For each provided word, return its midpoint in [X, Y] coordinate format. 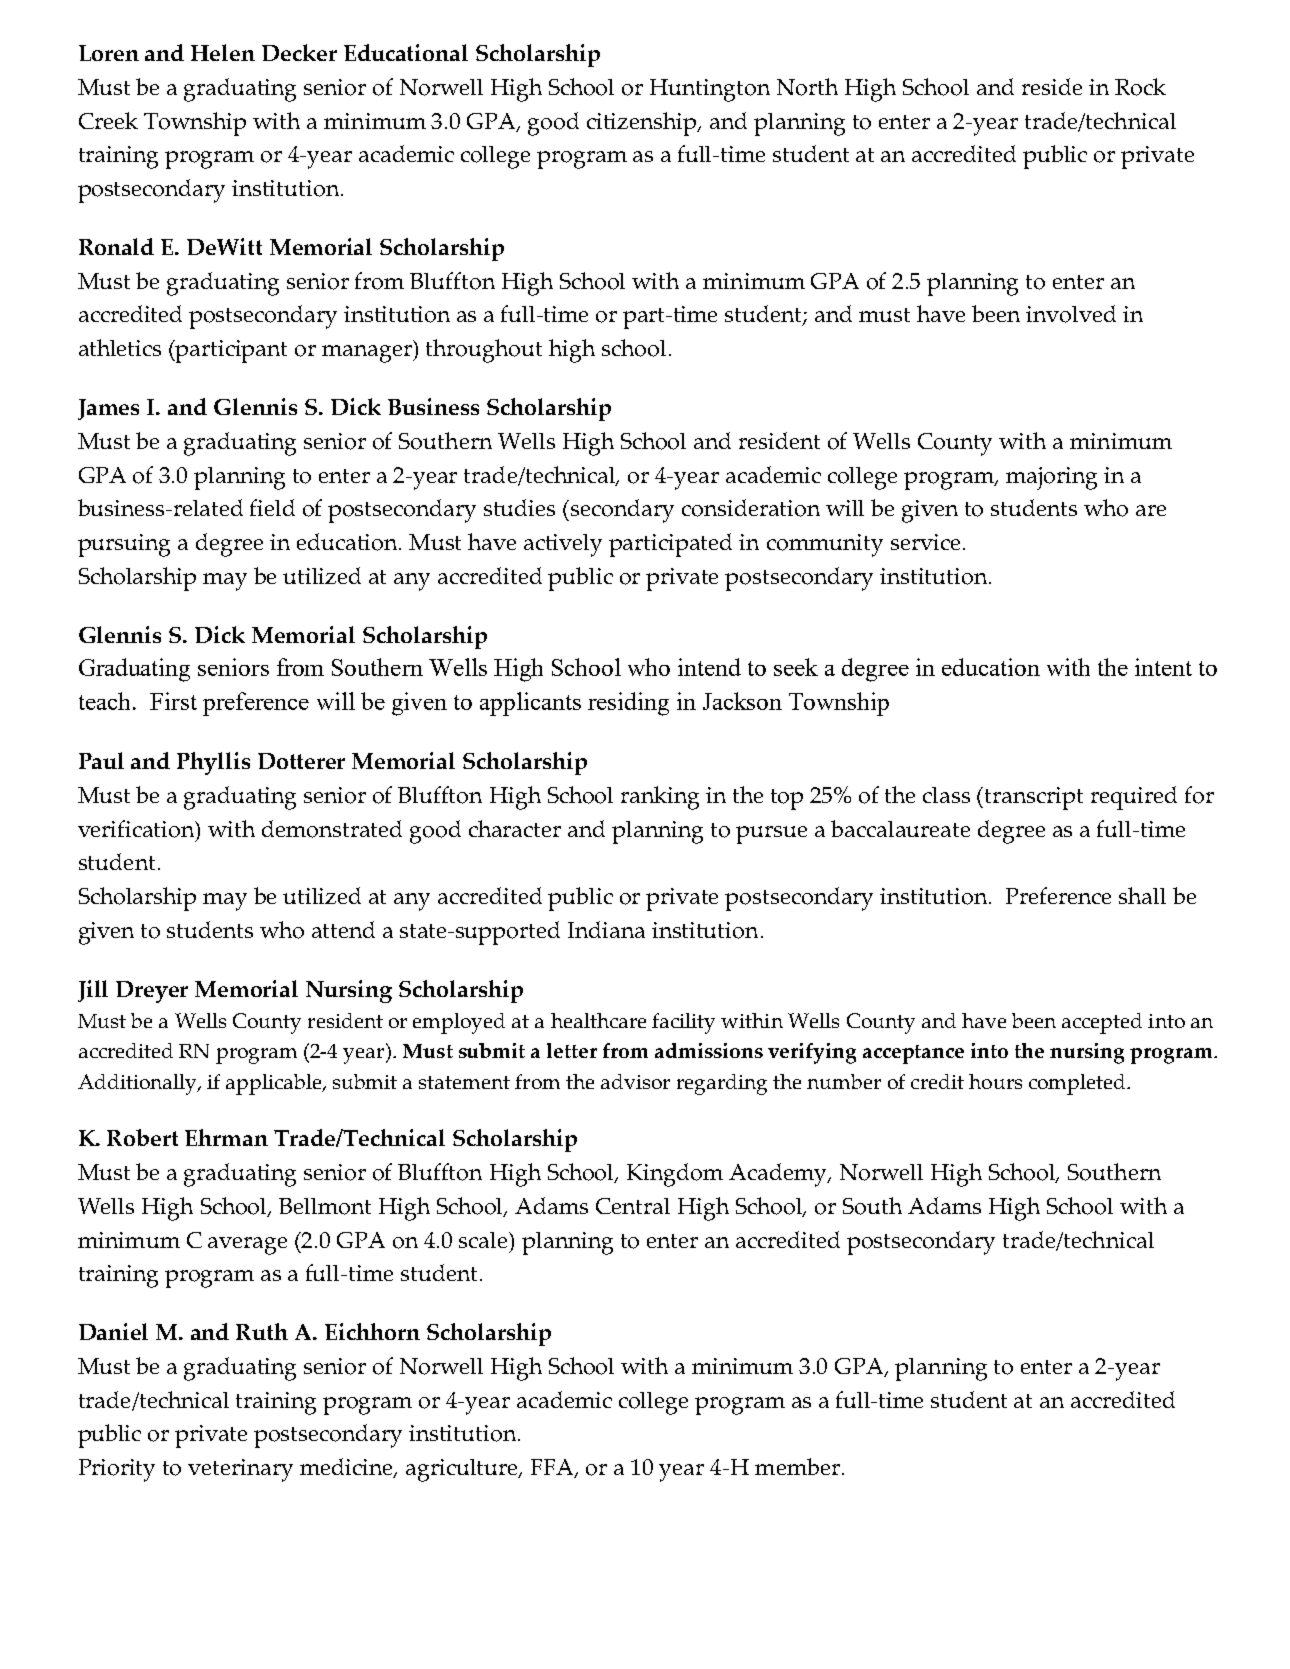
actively [563, 545]
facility [683, 1023]
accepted [1102, 1023]
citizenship [643, 124]
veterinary [240, 1470]
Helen [223, 52]
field [272, 507]
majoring [1051, 478]
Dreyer [152, 992]
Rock [1140, 87]
